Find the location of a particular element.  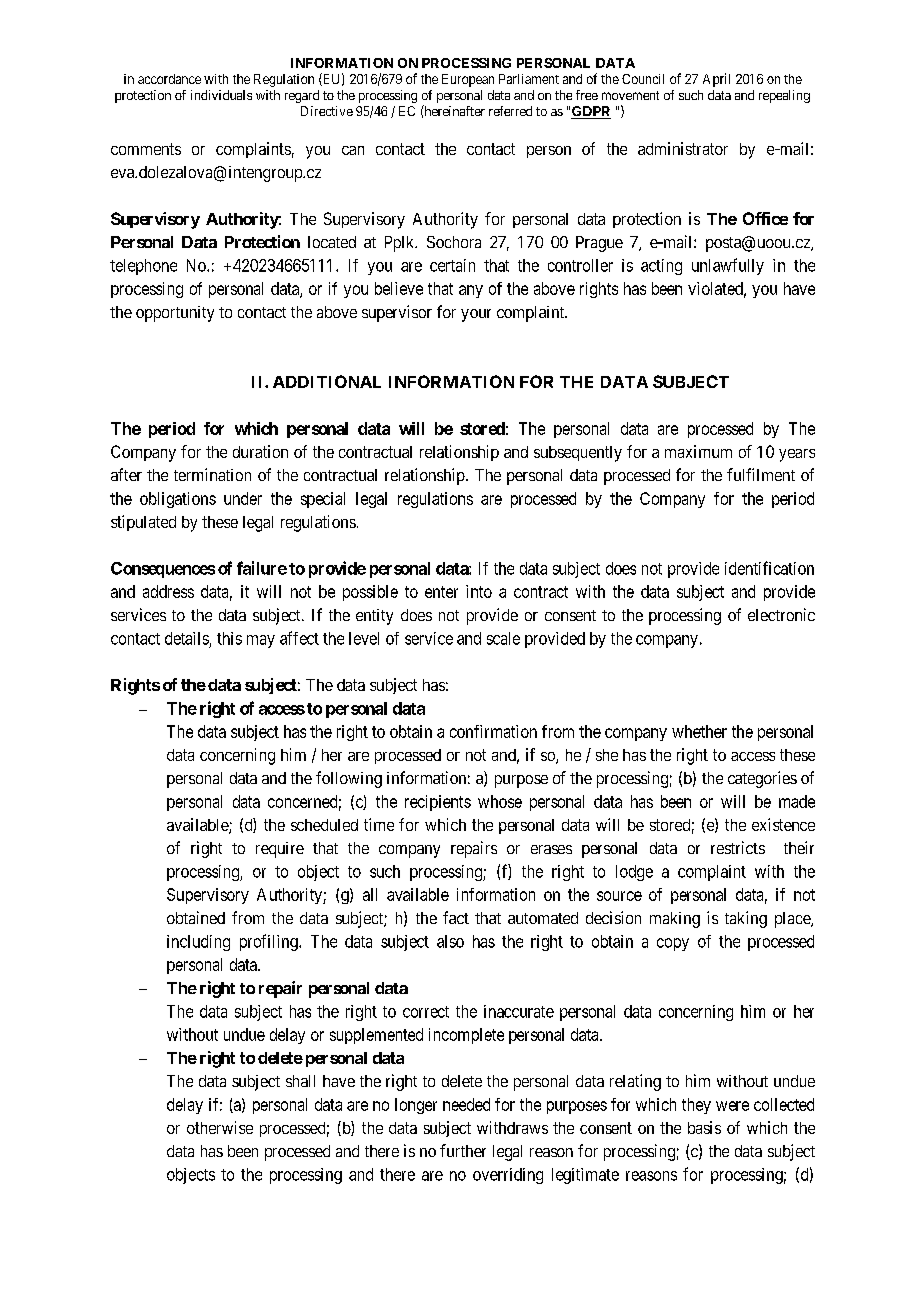

individuals is located at coordinates (221, 95).
